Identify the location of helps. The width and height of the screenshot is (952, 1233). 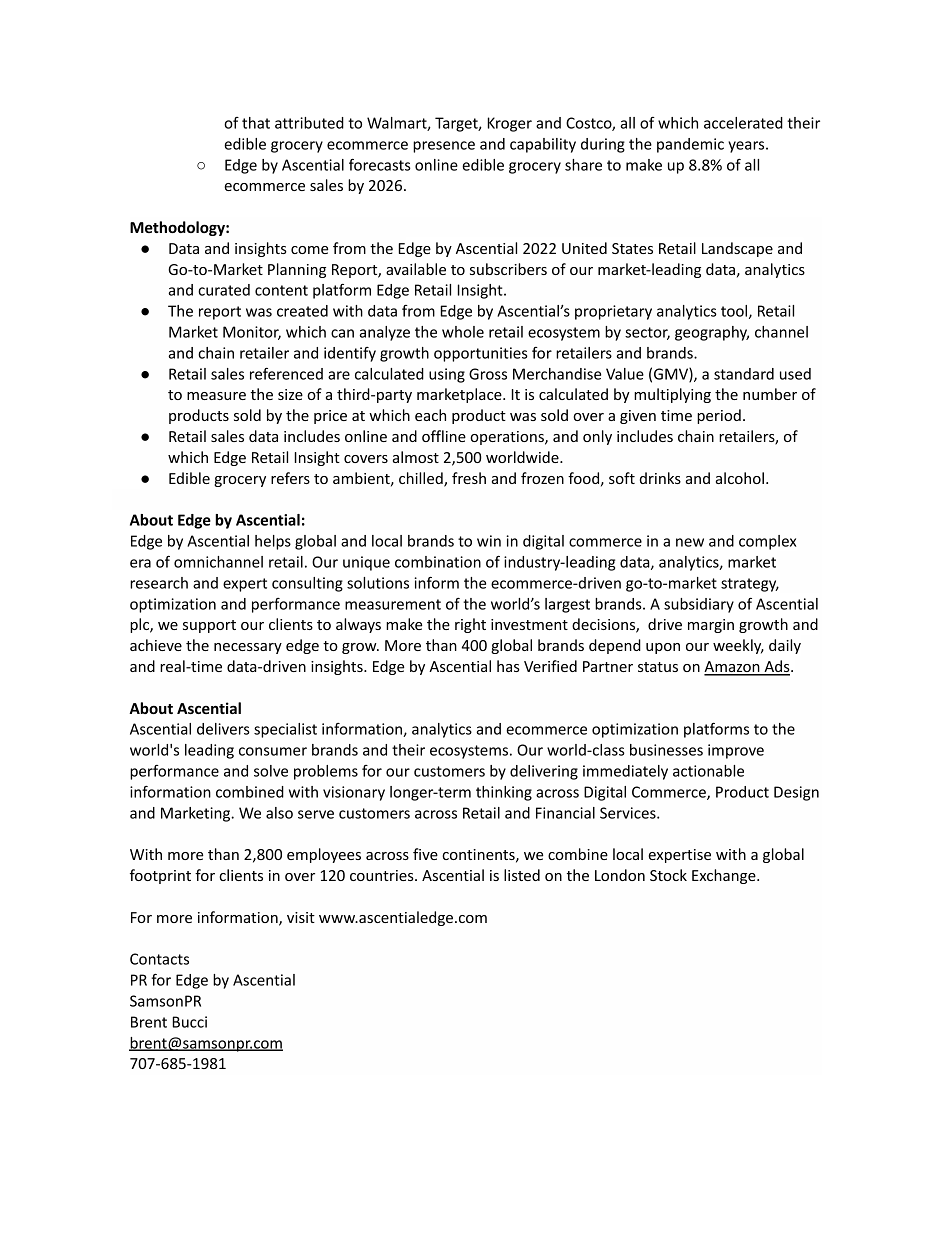
(273, 542).
